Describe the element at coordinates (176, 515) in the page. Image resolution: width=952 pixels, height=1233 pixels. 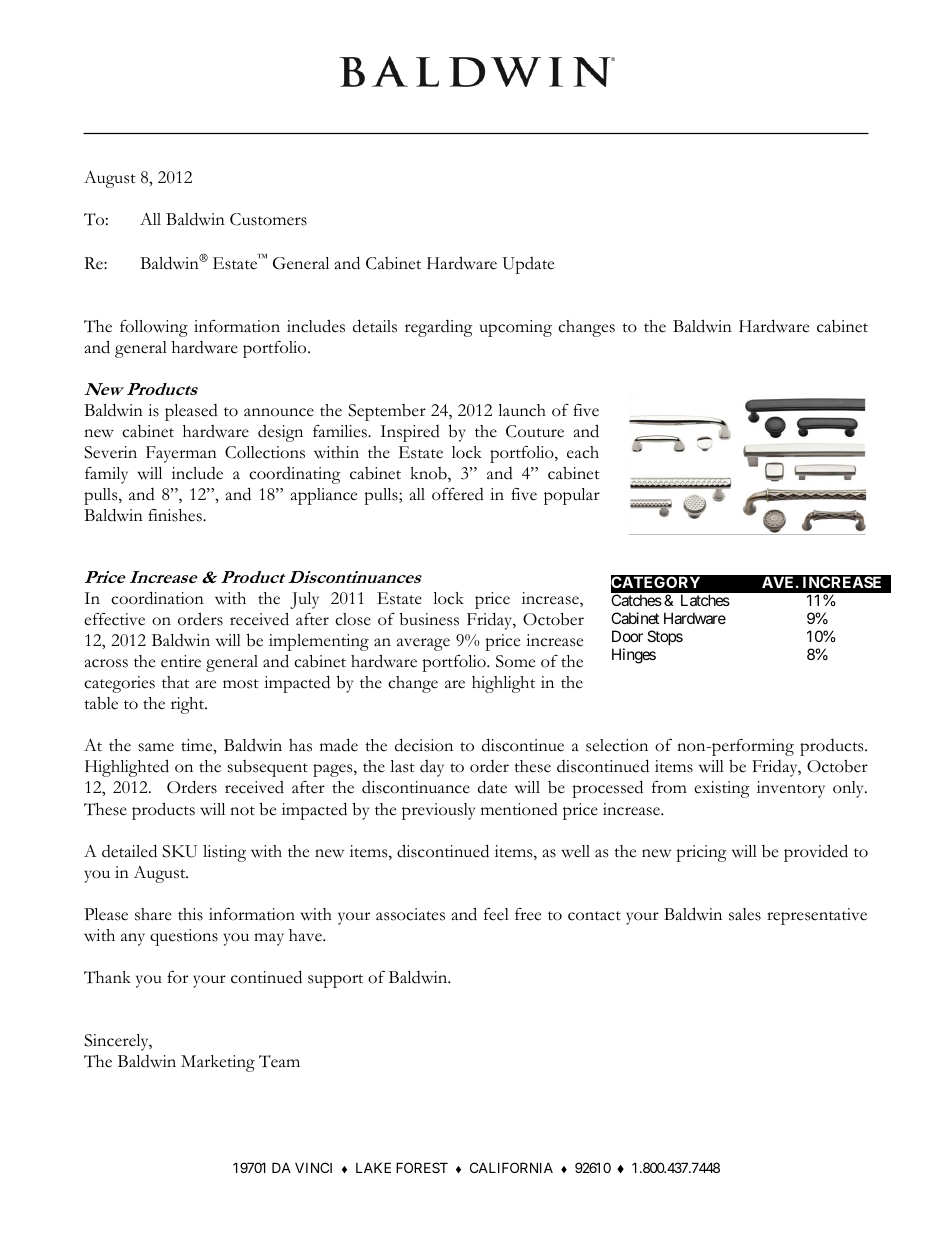
I see `finishes` at that location.
